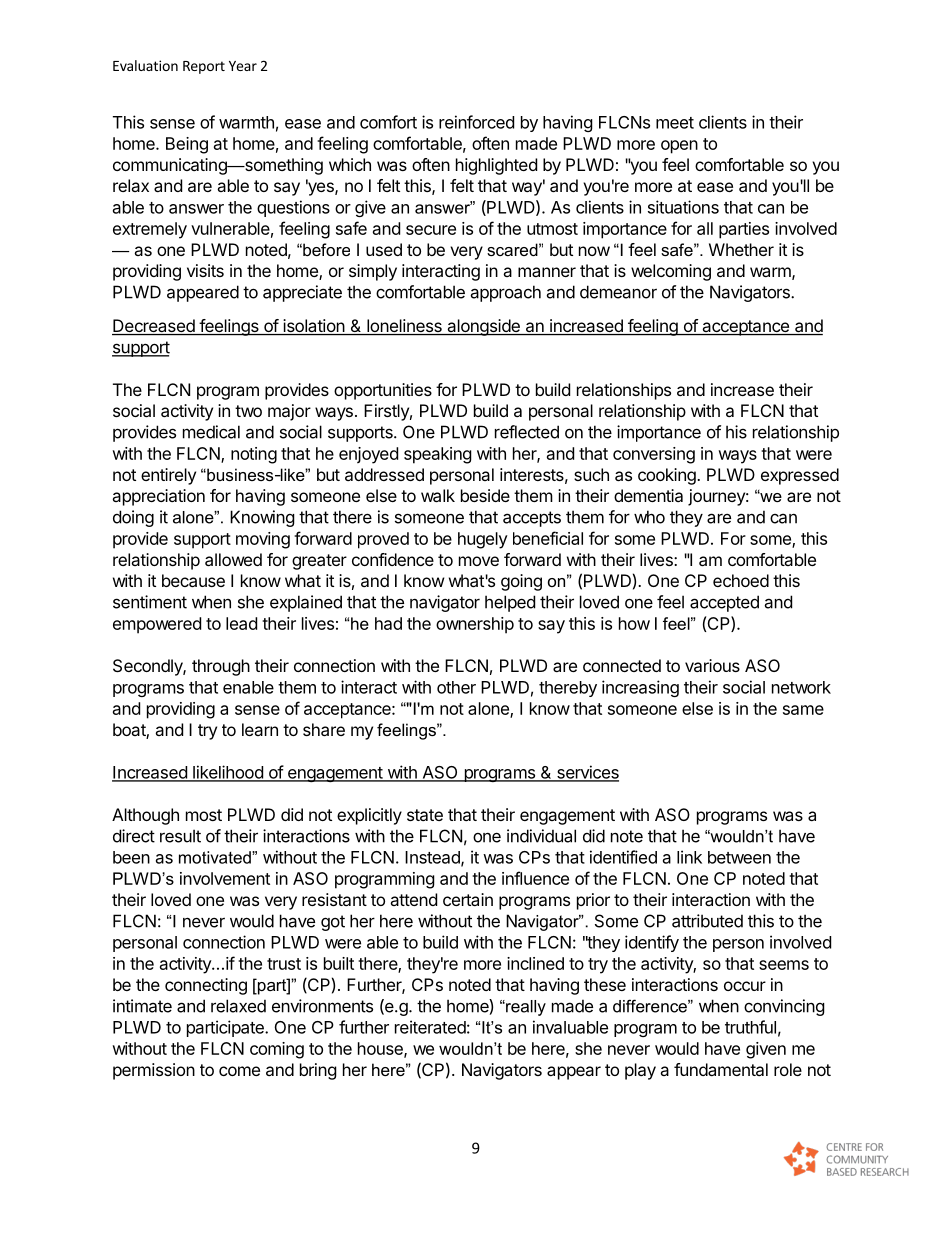  I want to click on between, so click(739, 857).
